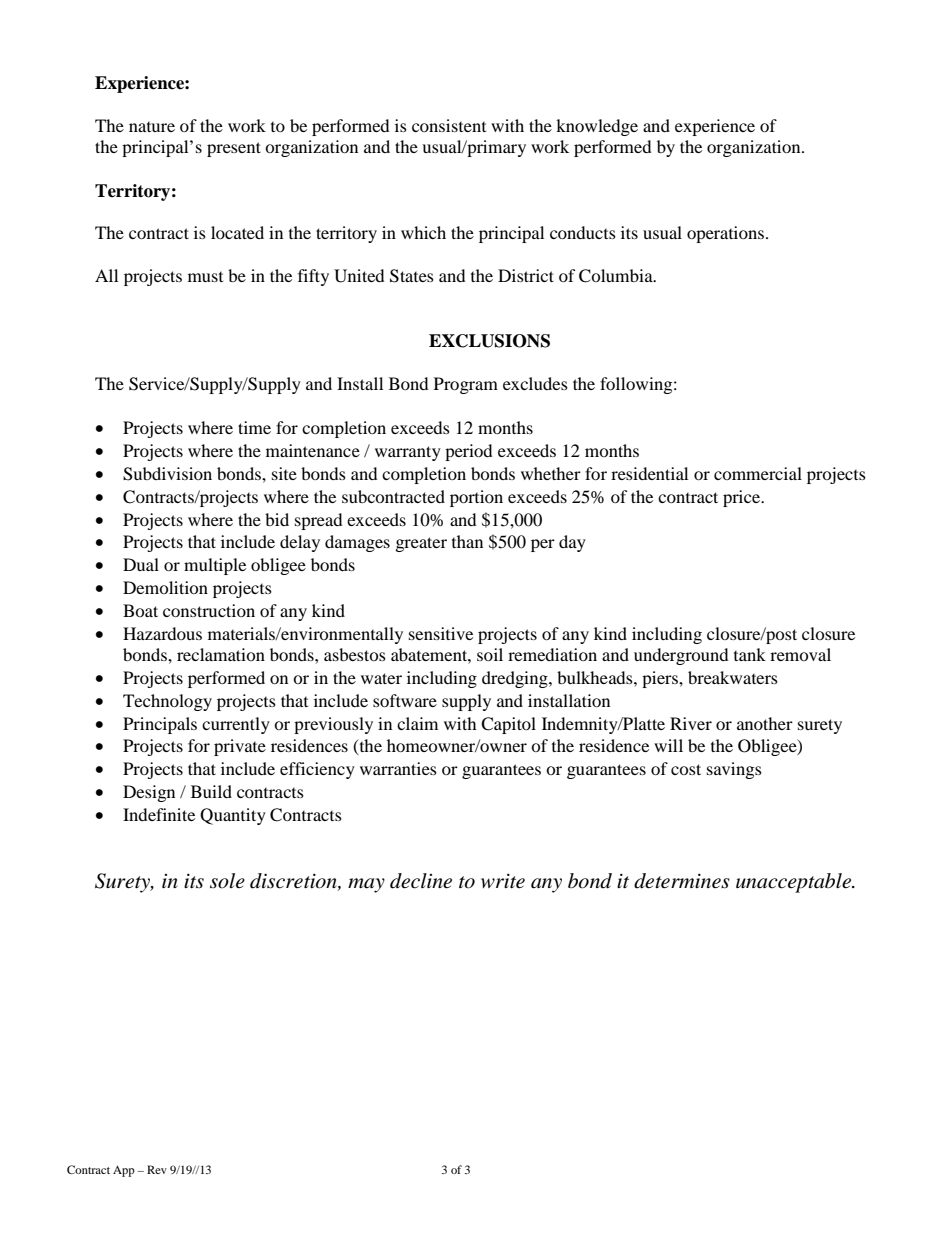 This document has height=1233, width=952. Describe the element at coordinates (750, 654) in the document. I see `tank` at that location.
